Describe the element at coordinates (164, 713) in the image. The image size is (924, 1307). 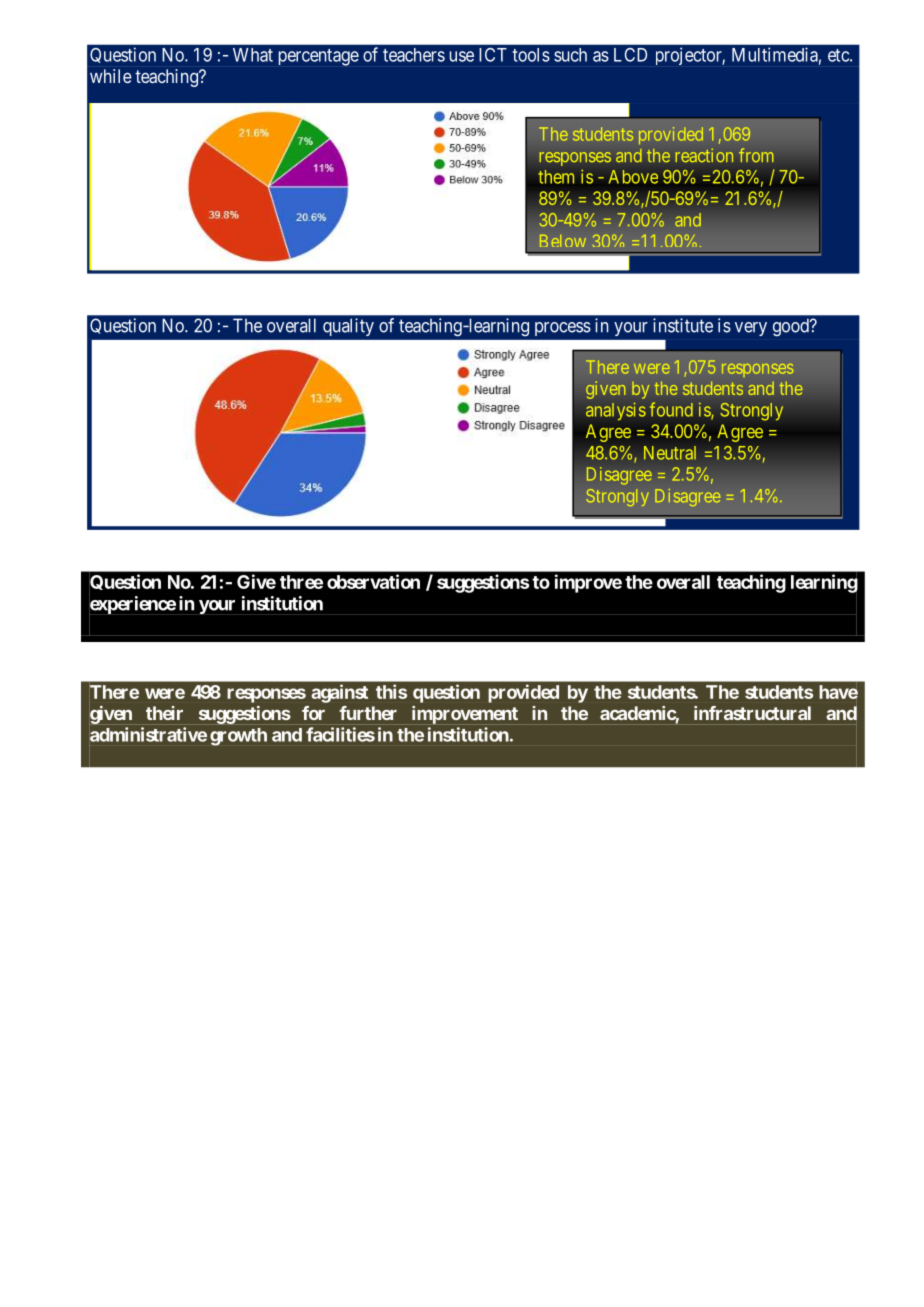
I see `their` at that location.
